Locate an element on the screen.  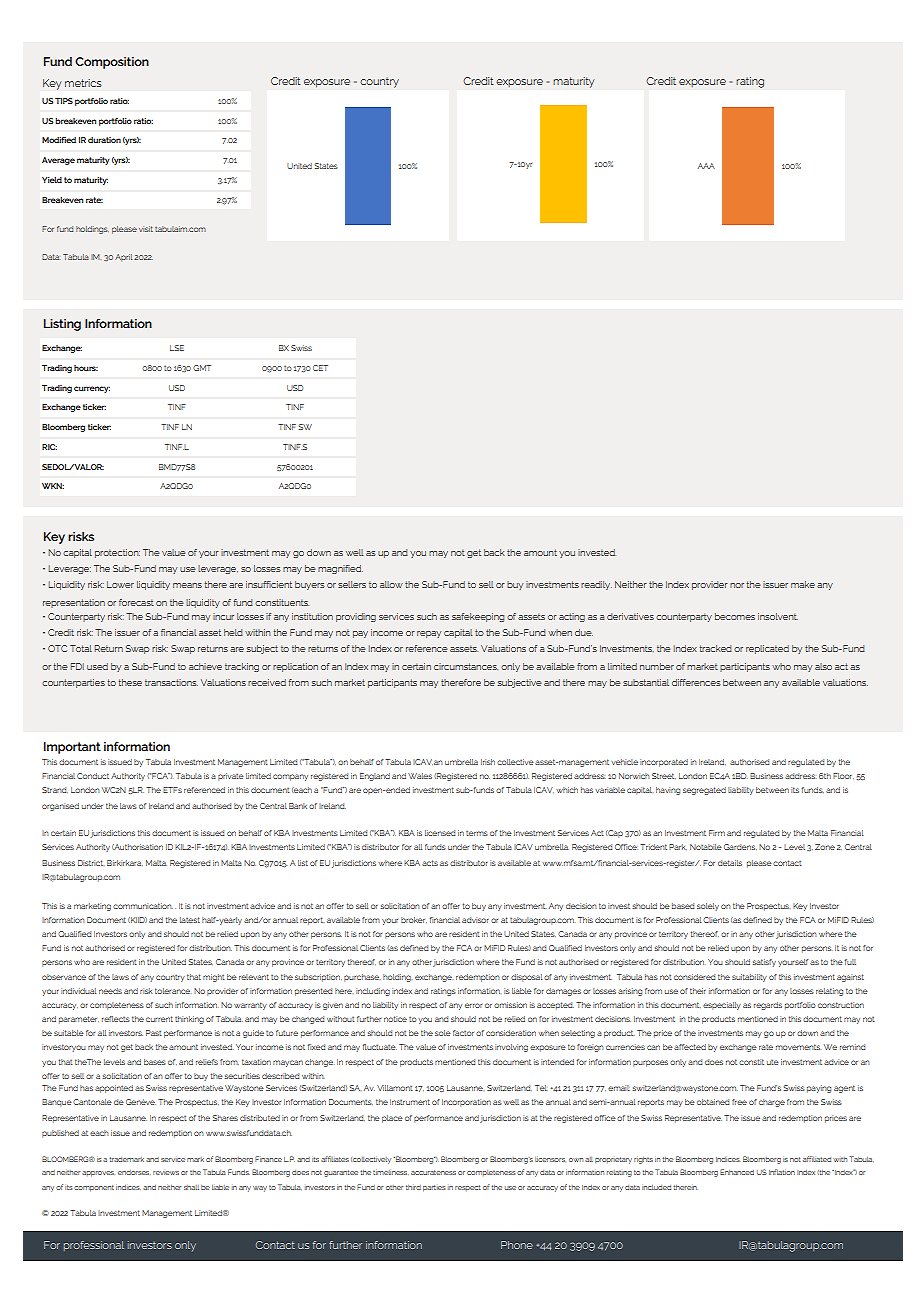
allow is located at coordinates (391, 584).
